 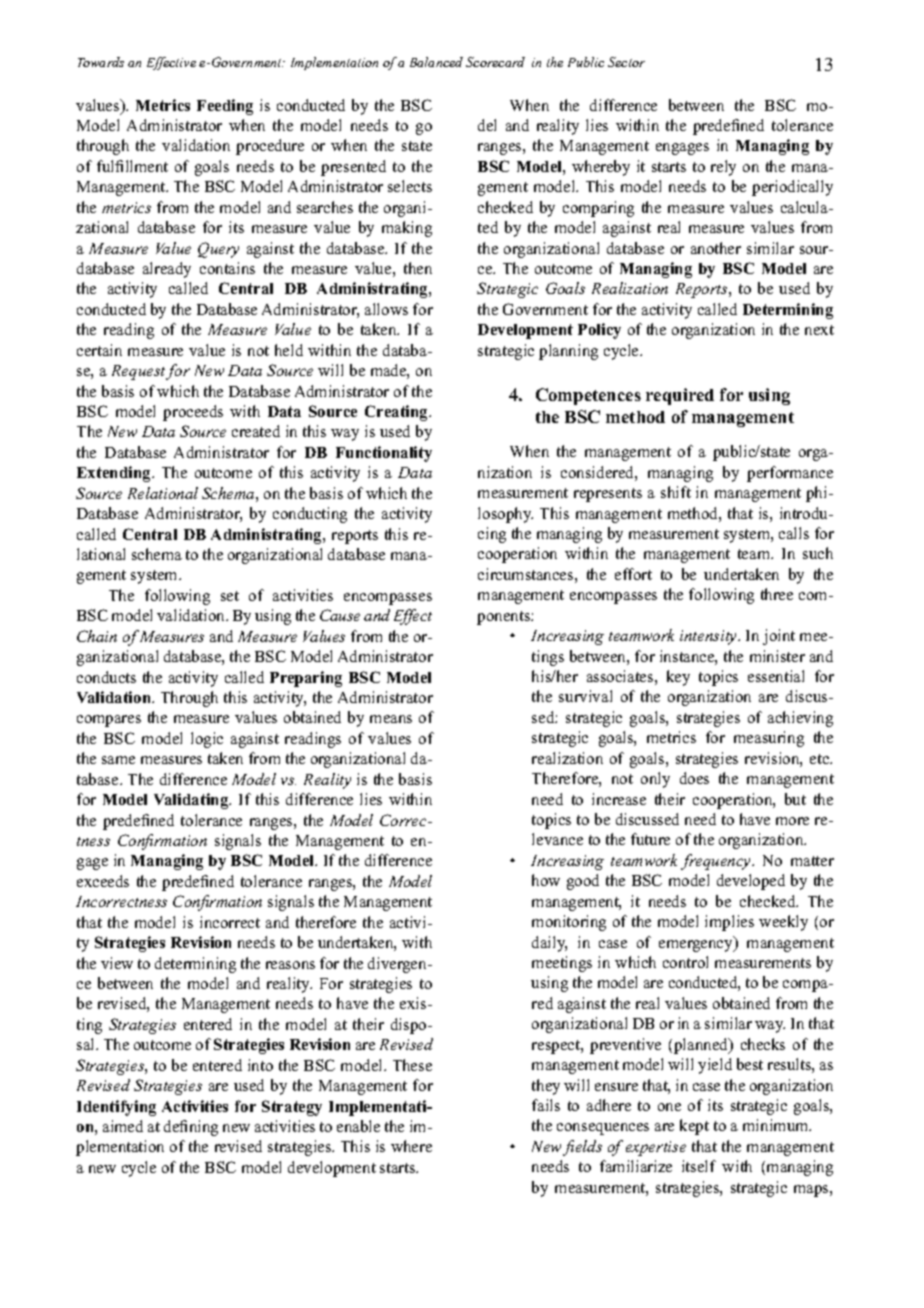 What do you see at coordinates (694, 778) in the screenshot?
I see `does` at bounding box center [694, 778].
